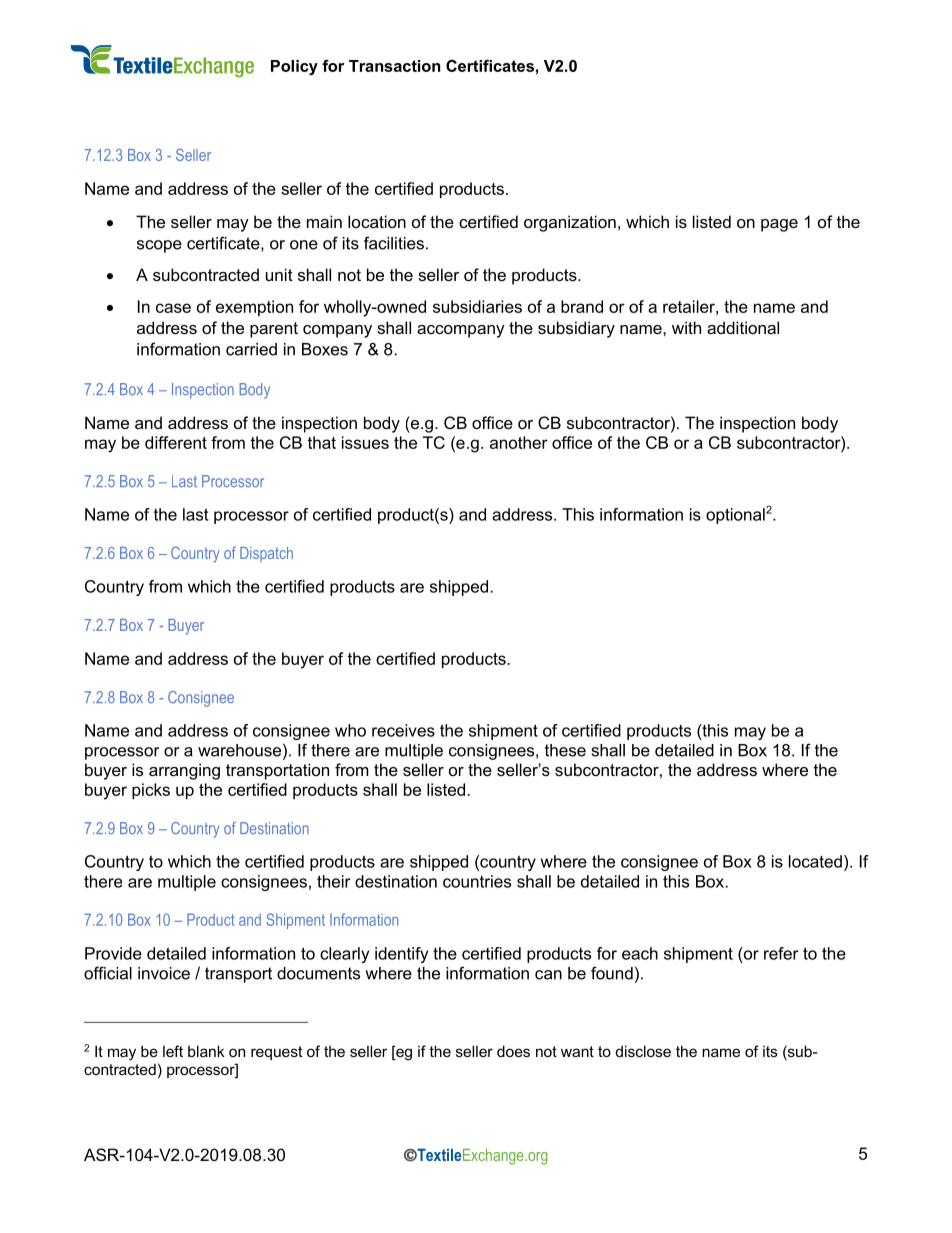  What do you see at coordinates (294, 67) in the screenshot?
I see `Policy` at bounding box center [294, 67].
